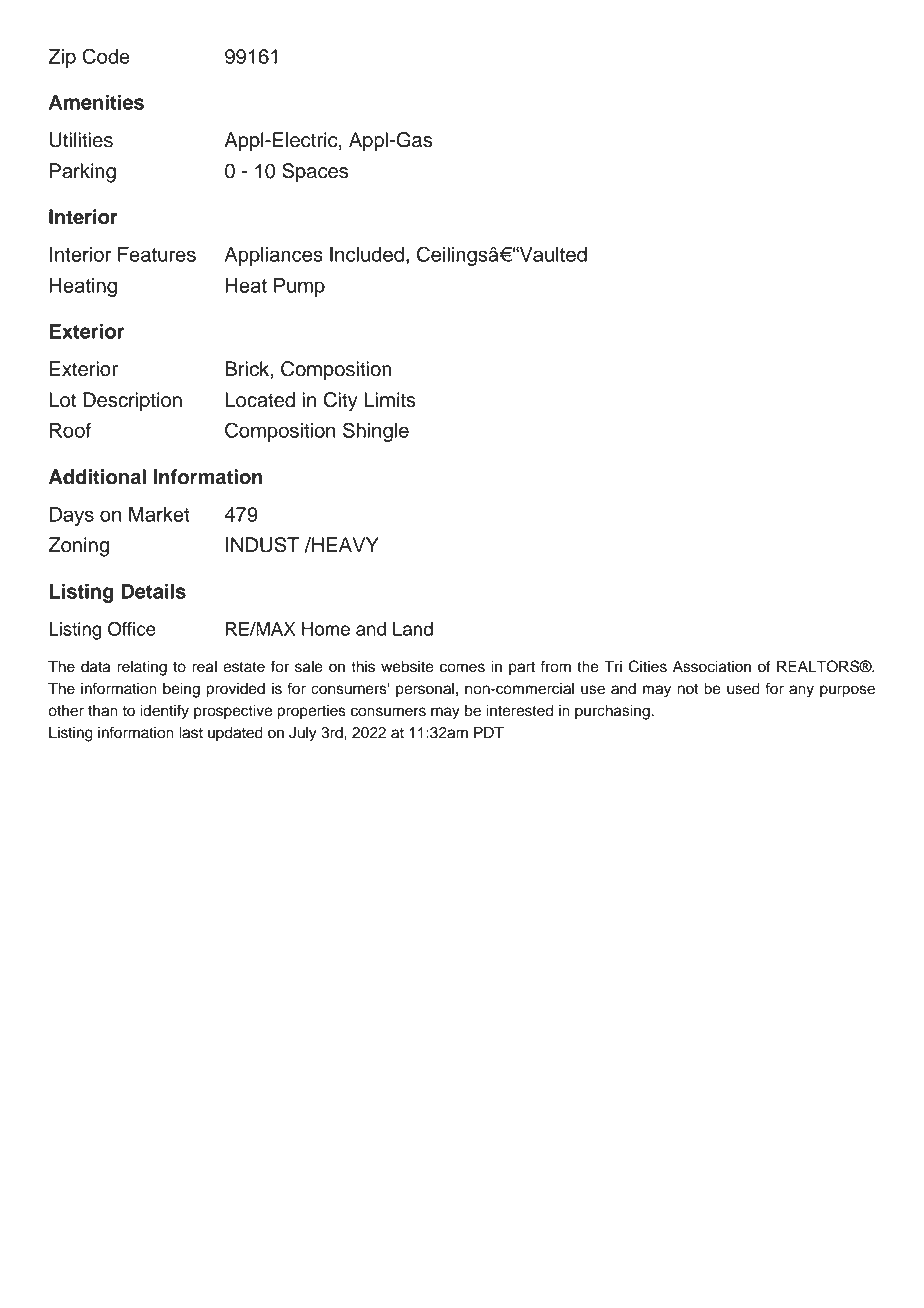 This screenshot has width=924, height=1308. I want to click on Spaces, so click(315, 173).
